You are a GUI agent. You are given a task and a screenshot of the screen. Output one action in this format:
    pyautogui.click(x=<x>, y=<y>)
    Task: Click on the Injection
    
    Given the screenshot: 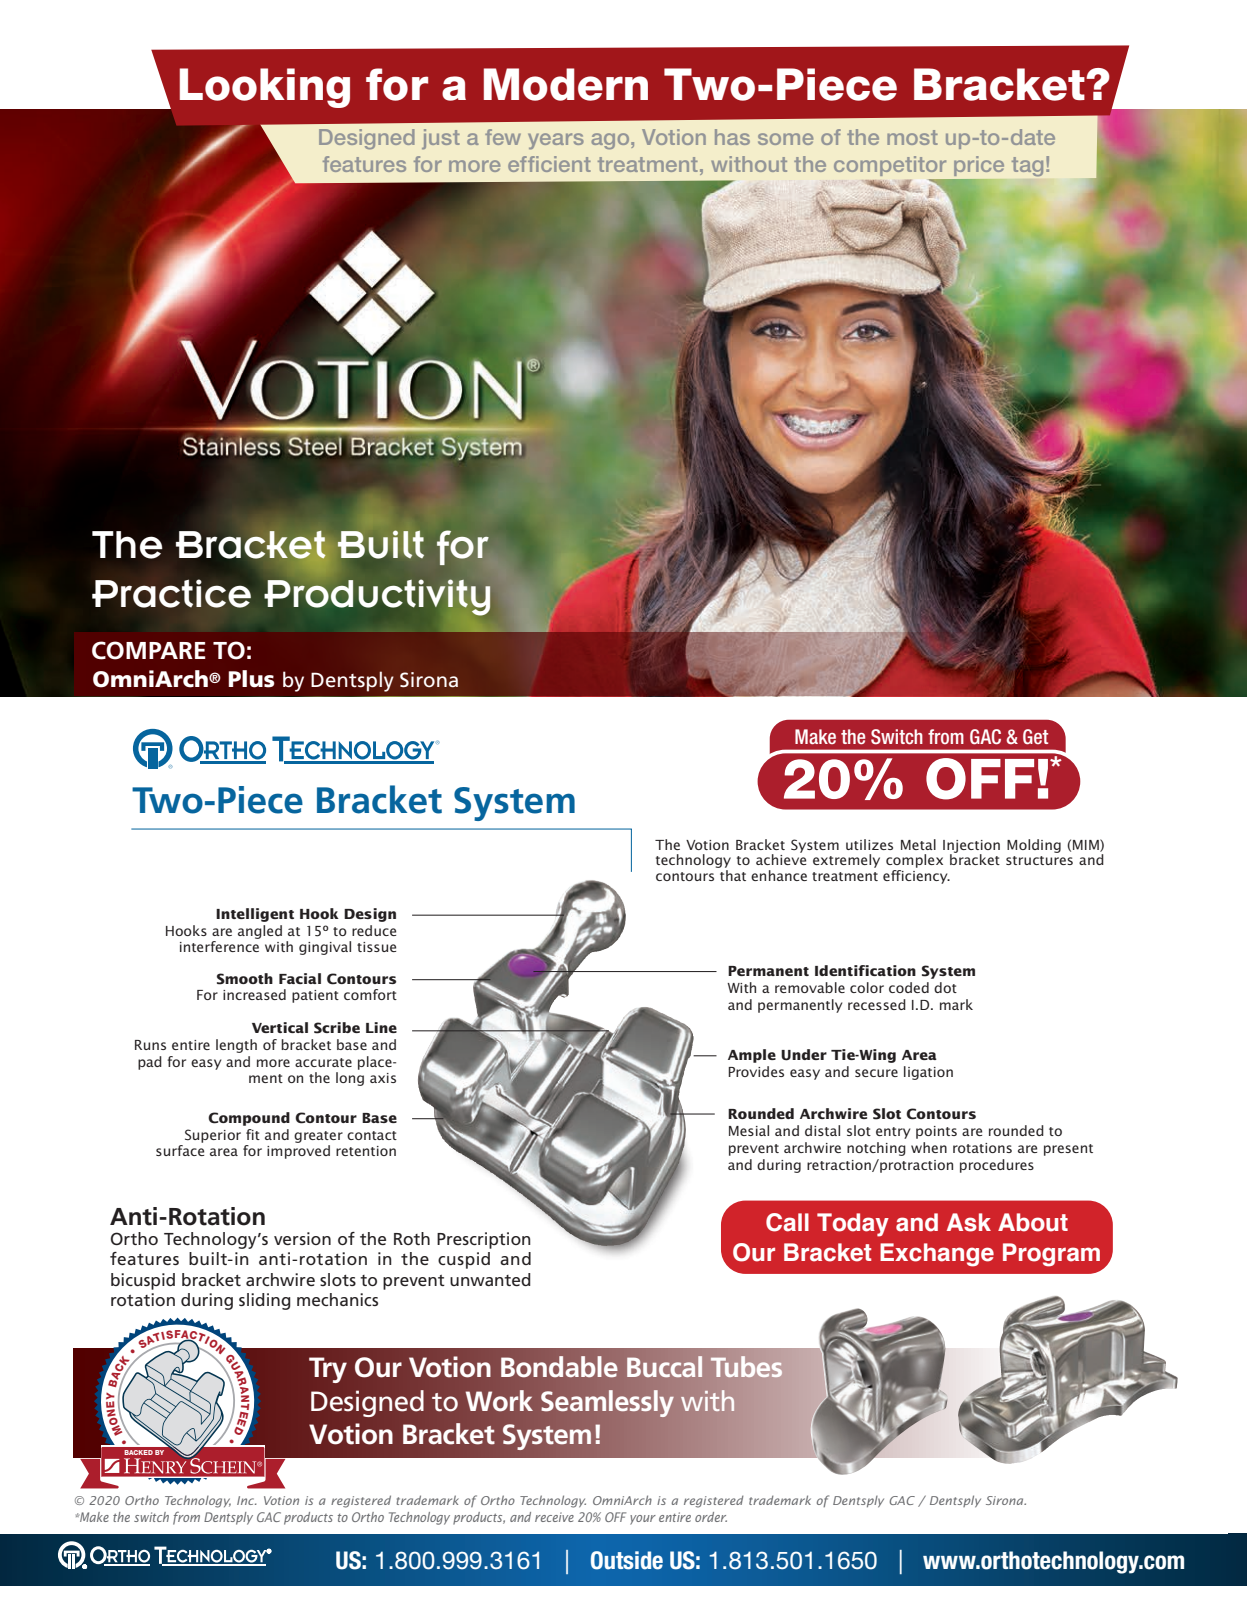 What is the action you would take?
    pyautogui.click(x=971, y=847)
